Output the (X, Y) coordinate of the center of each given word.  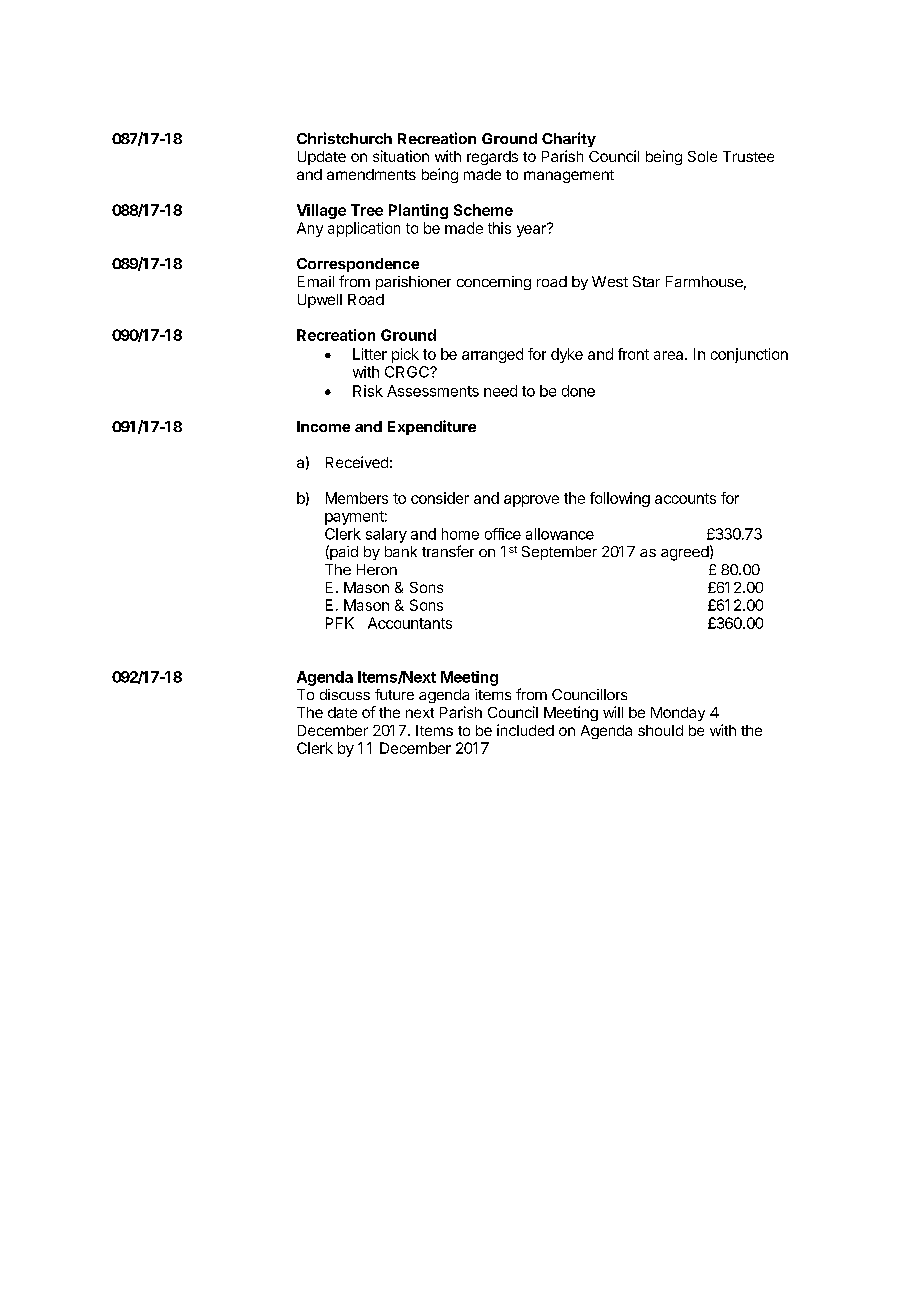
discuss (345, 694)
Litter (370, 354)
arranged (492, 355)
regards (492, 158)
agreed (685, 553)
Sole (702, 156)
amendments (371, 174)
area (670, 355)
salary (386, 535)
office (503, 534)
